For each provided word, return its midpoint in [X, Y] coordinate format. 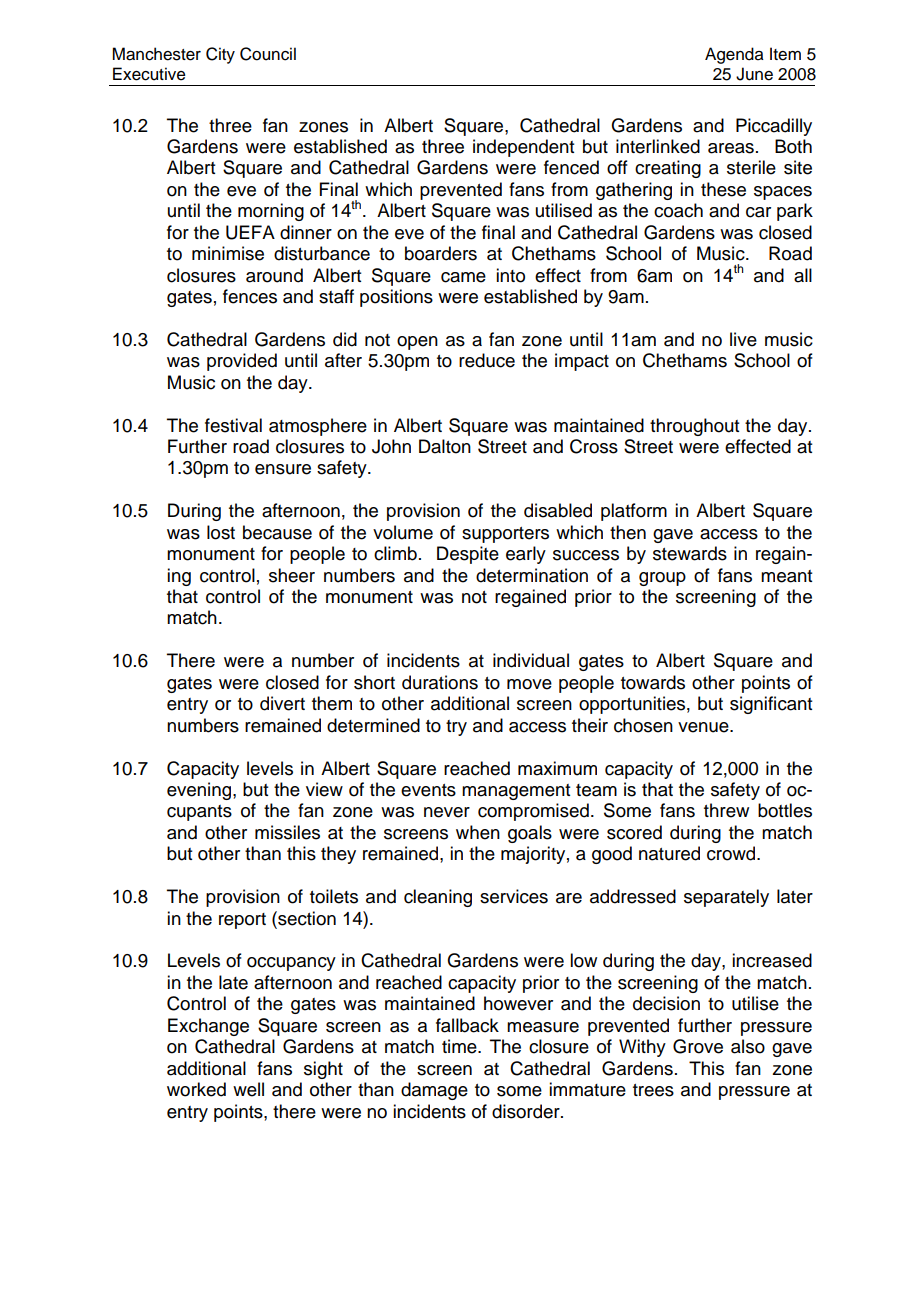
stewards [690, 553]
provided [242, 362]
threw [726, 810]
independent [523, 148]
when [478, 832]
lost [221, 532]
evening [200, 791]
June [754, 74]
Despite [468, 555]
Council [268, 54]
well [248, 1089]
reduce [487, 360]
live [743, 339]
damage [434, 1091]
